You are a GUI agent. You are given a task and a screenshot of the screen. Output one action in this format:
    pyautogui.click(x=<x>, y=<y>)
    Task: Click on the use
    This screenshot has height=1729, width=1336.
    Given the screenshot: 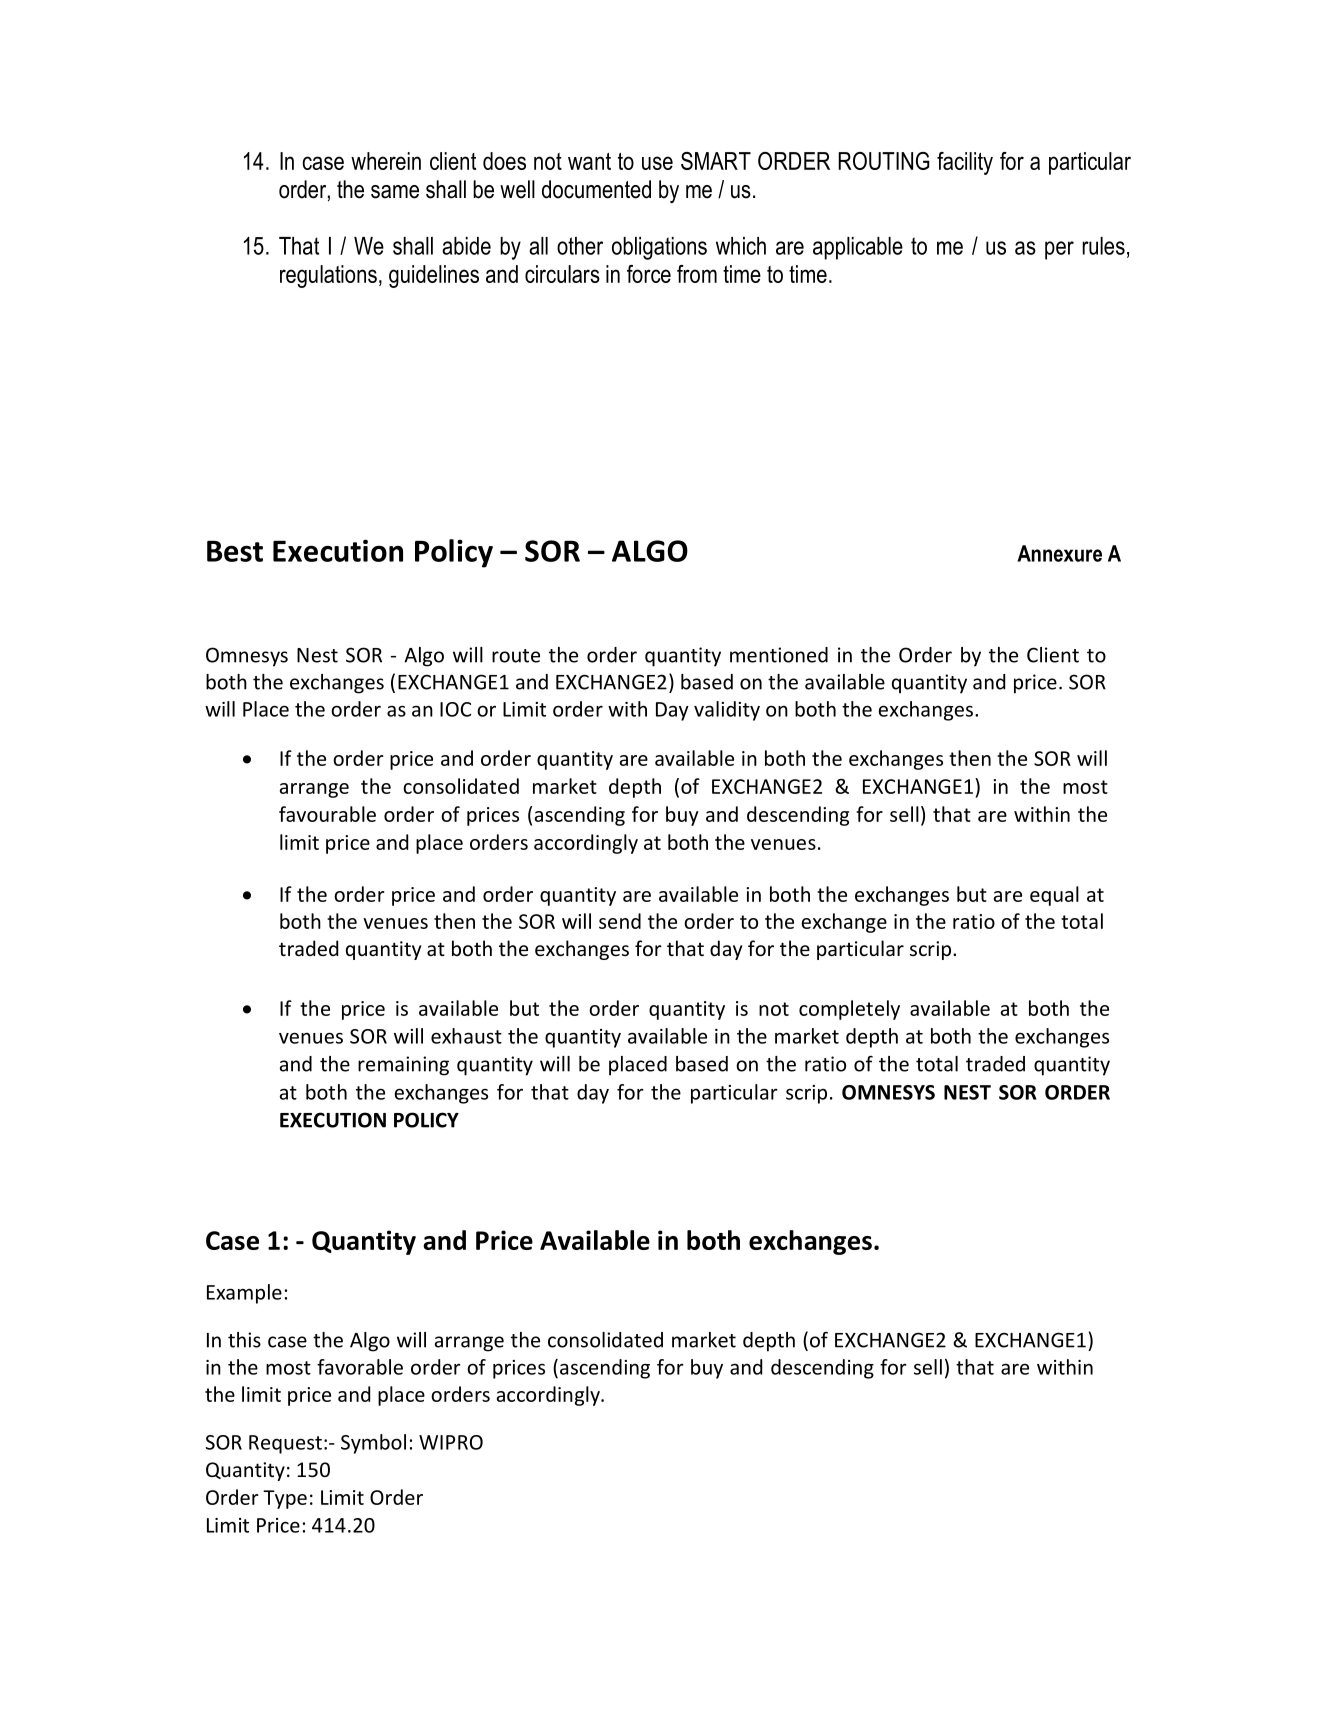 What is the action you would take?
    pyautogui.click(x=657, y=163)
